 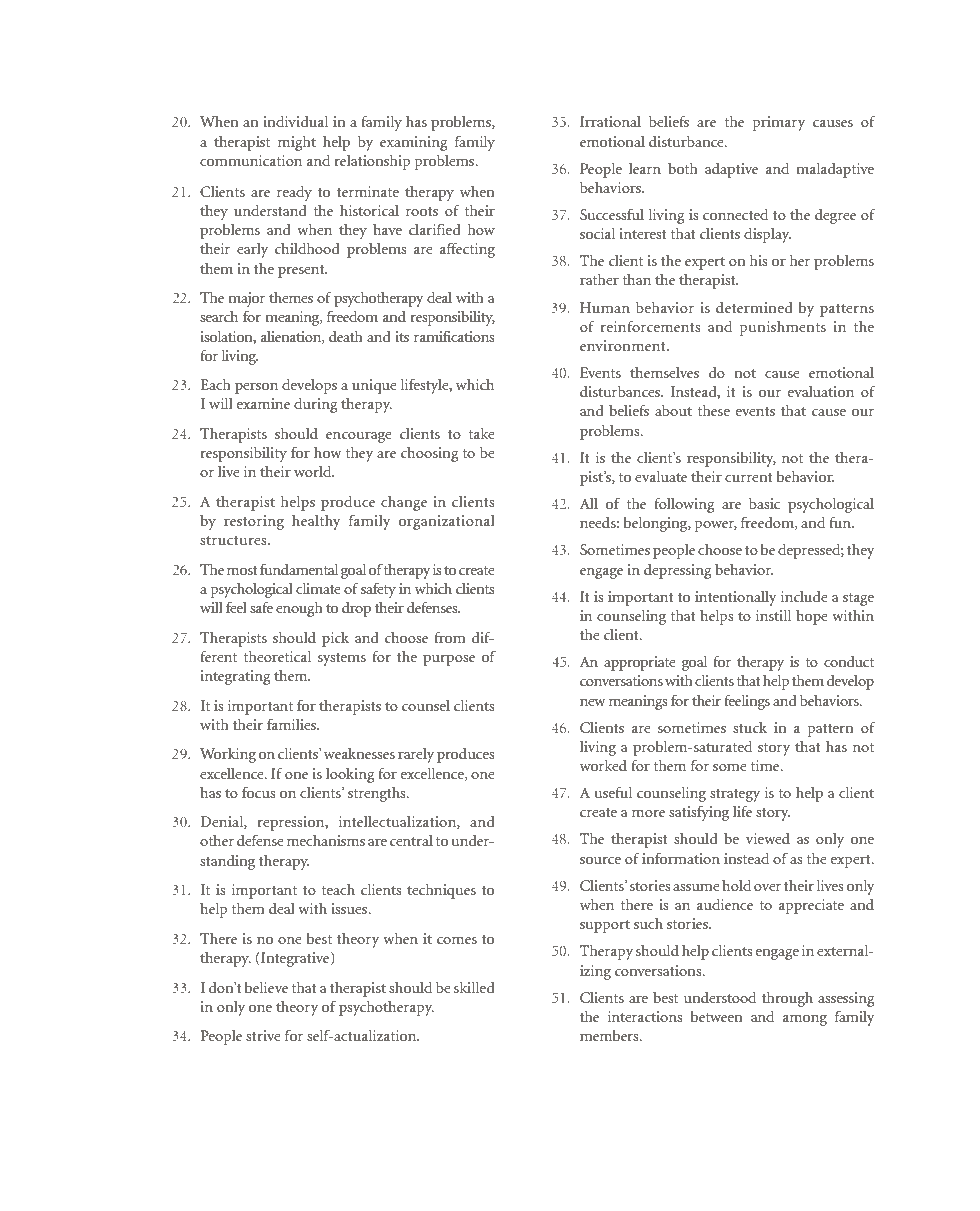 I want to click on primary, so click(x=779, y=123).
